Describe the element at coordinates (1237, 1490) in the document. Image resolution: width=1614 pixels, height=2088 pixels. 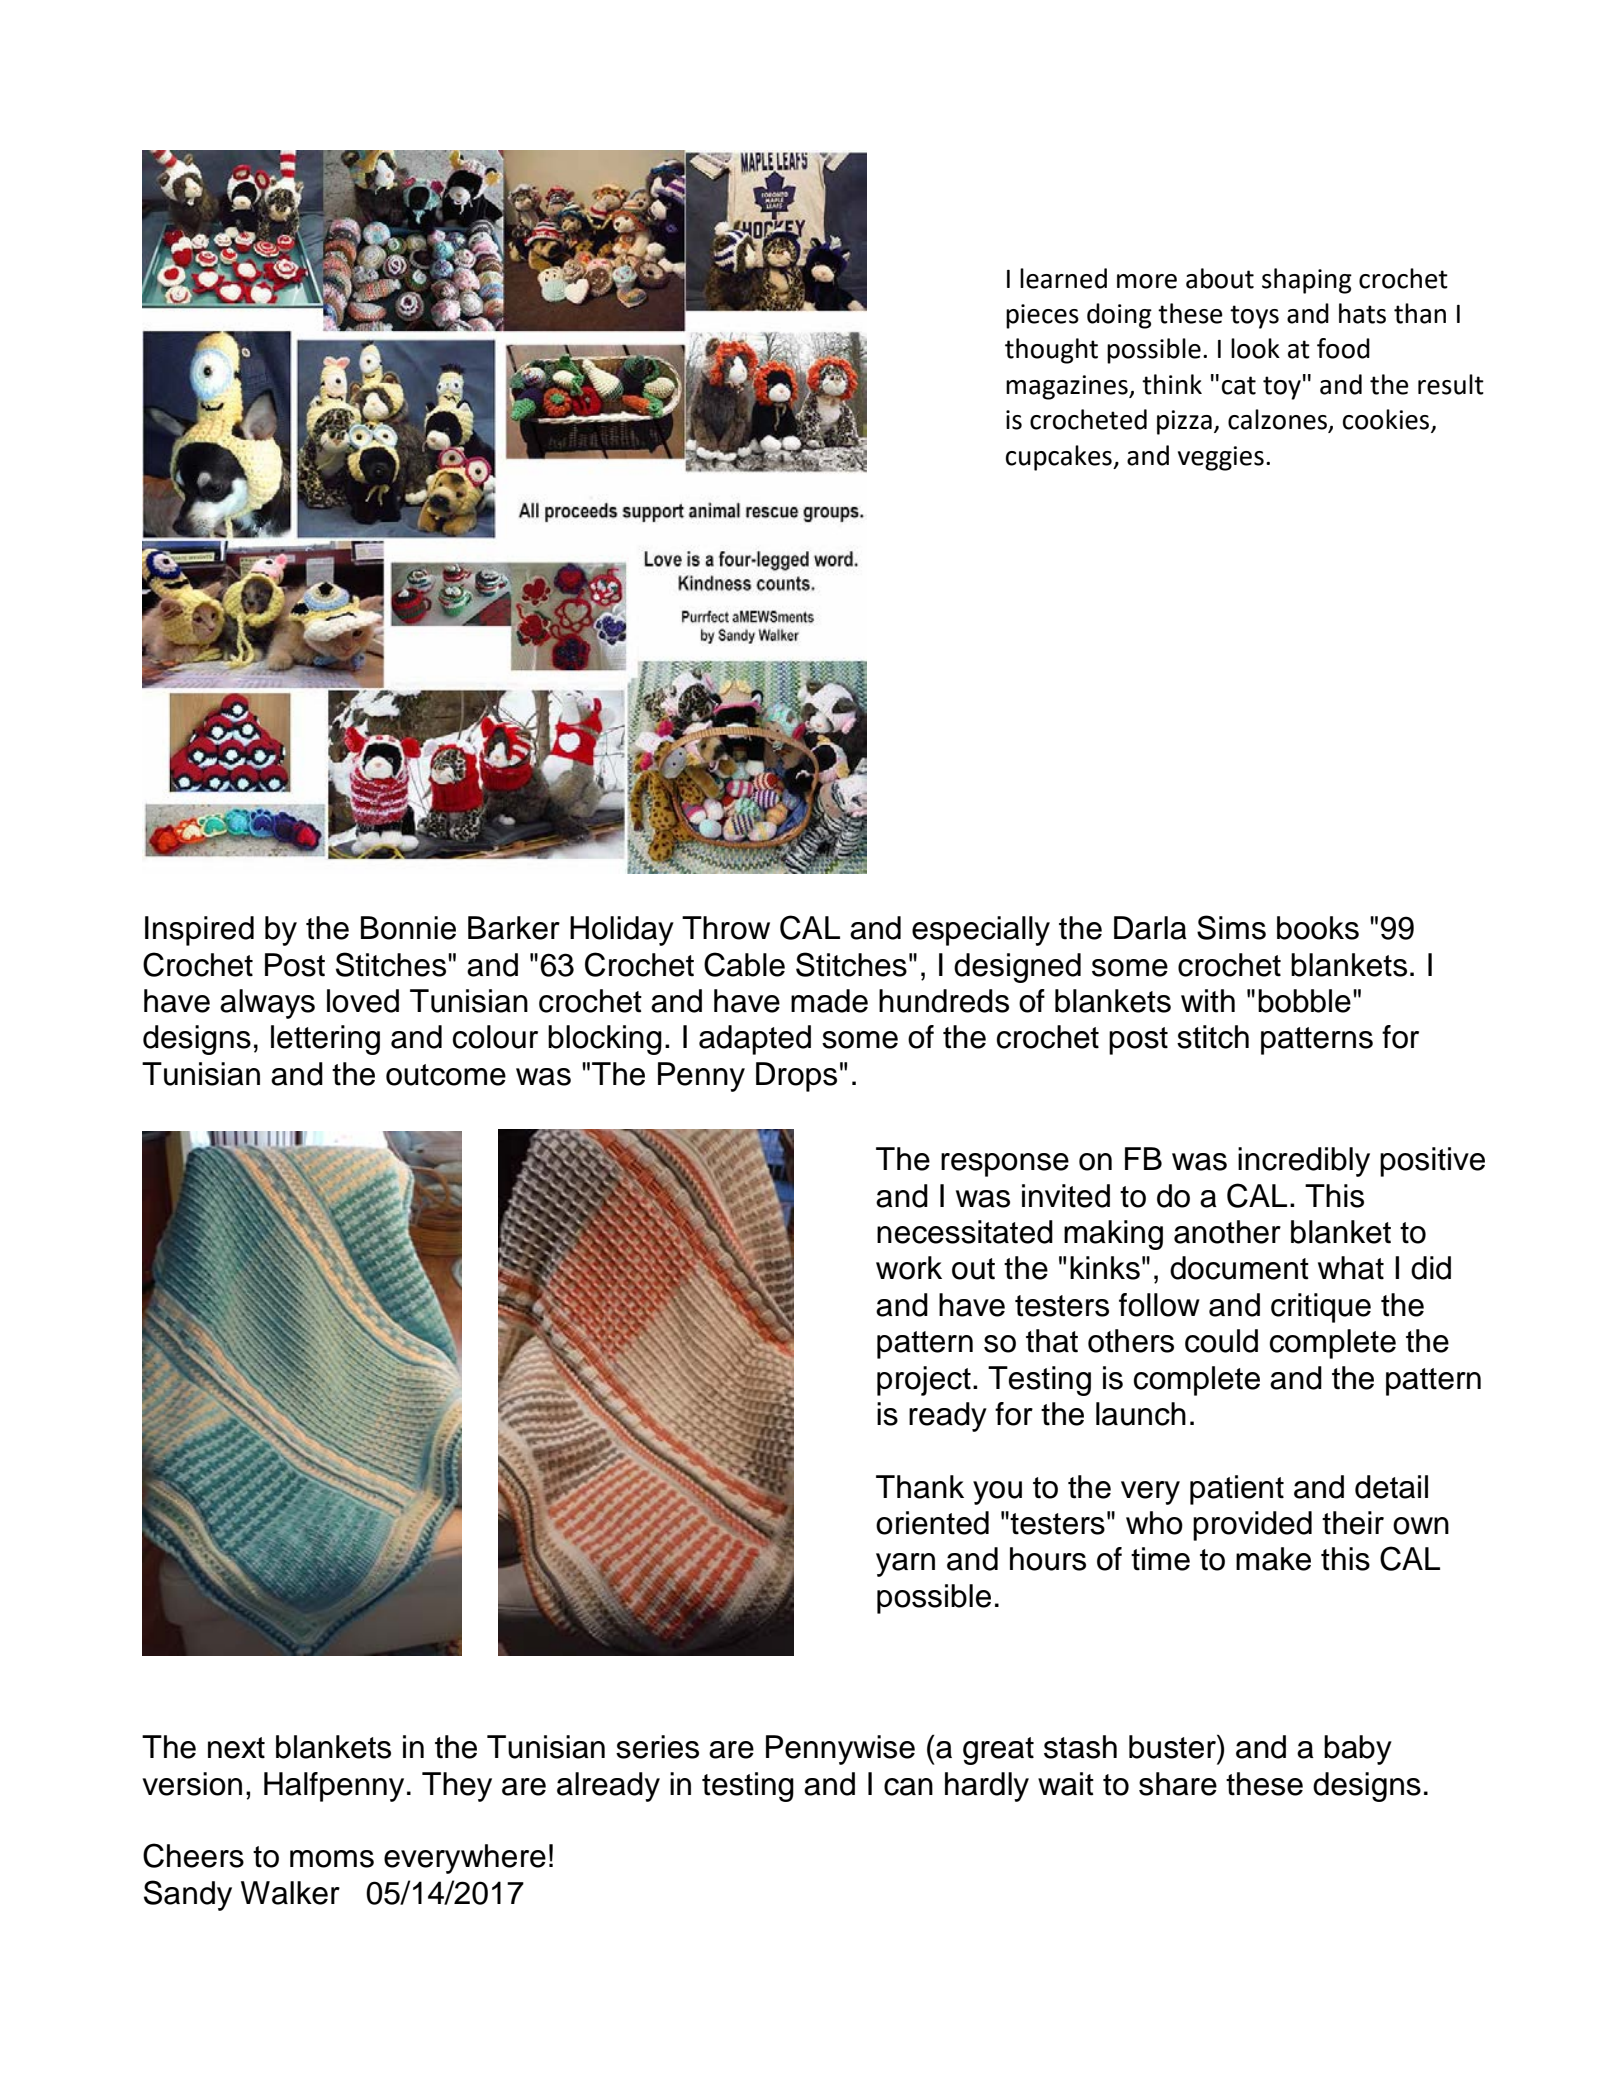
I see `patient` at that location.
